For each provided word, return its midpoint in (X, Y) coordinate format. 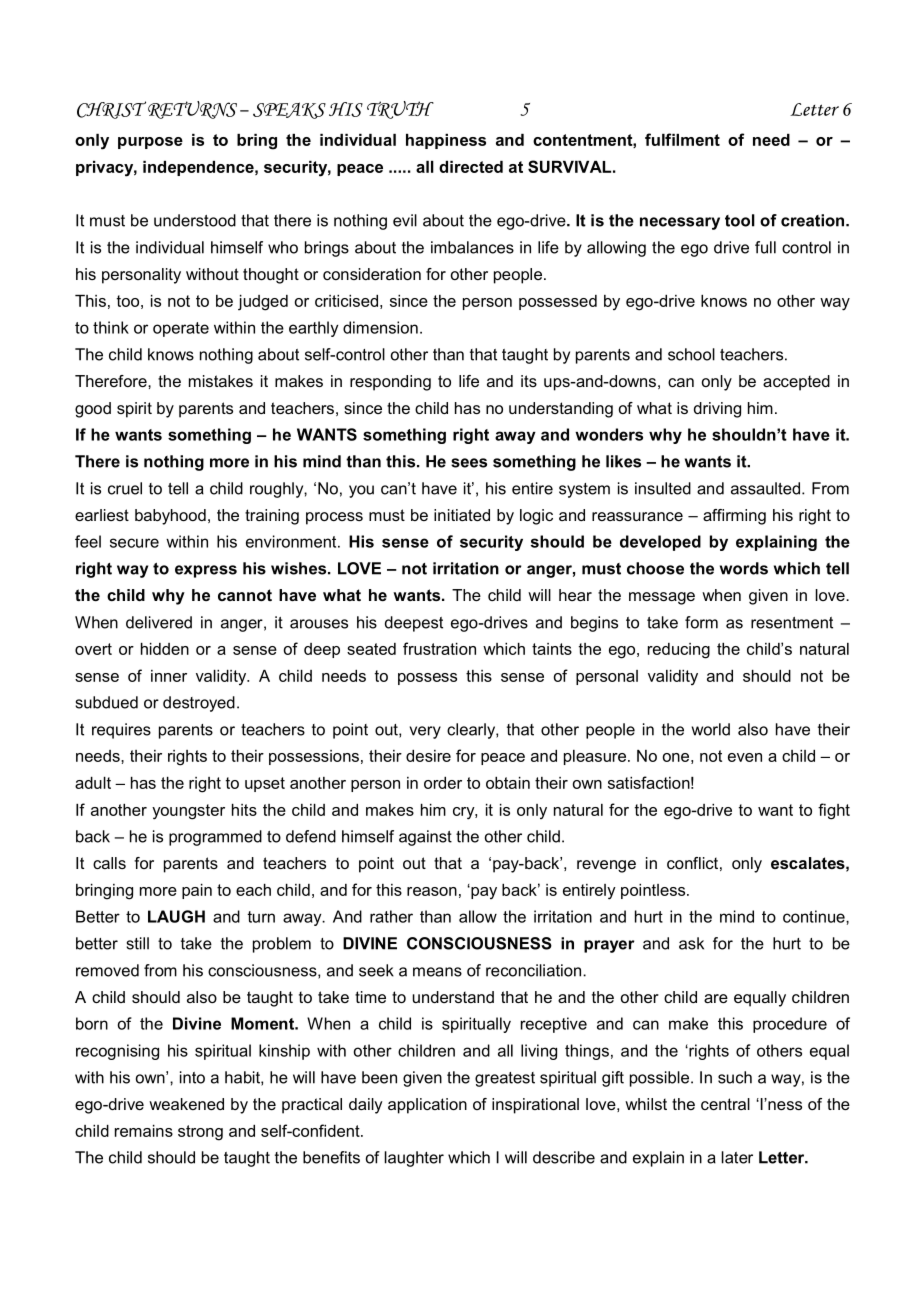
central (725, 1104)
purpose (150, 143)
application (427, 1106)
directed (471, 167)
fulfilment (682, 139)
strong (200, 1133)
